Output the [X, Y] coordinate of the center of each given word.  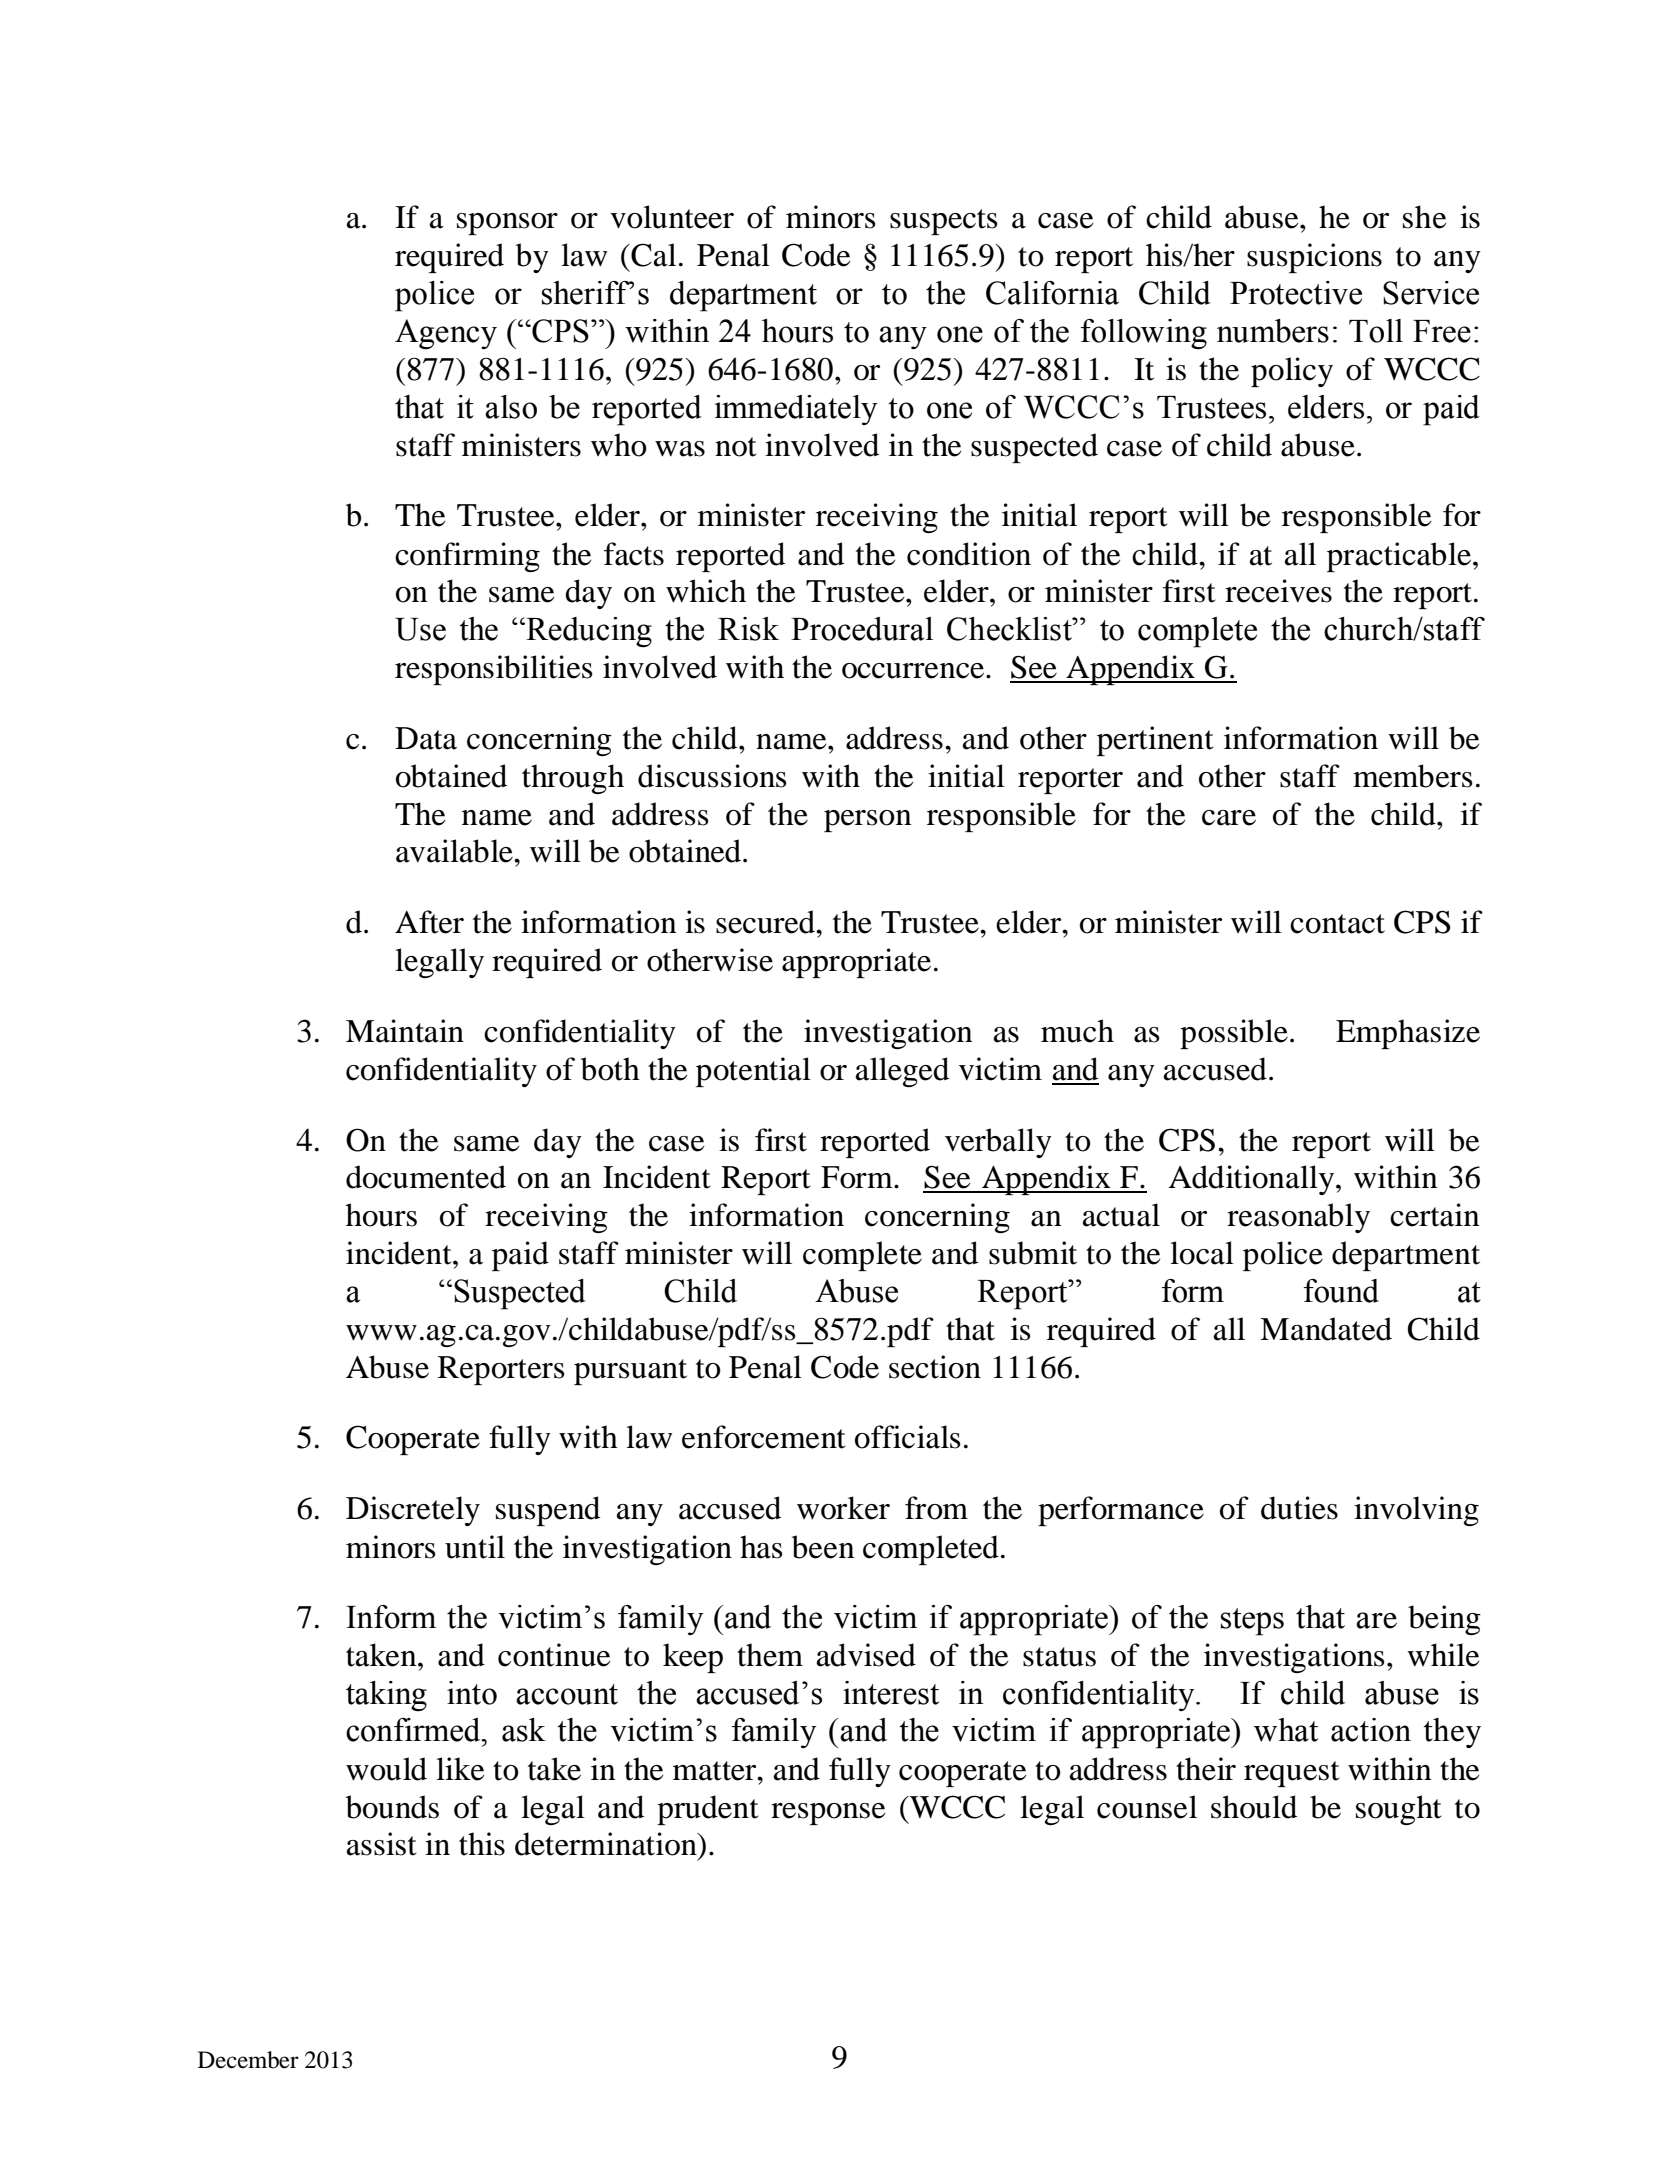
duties [1299, 1508]
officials [908, 1437]
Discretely [413, 1511]
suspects [944, 222]
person [868, 821]
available [455, 851]
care [1229, 818]
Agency [446, 334]
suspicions [1314, 258]
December [248, 2060]
